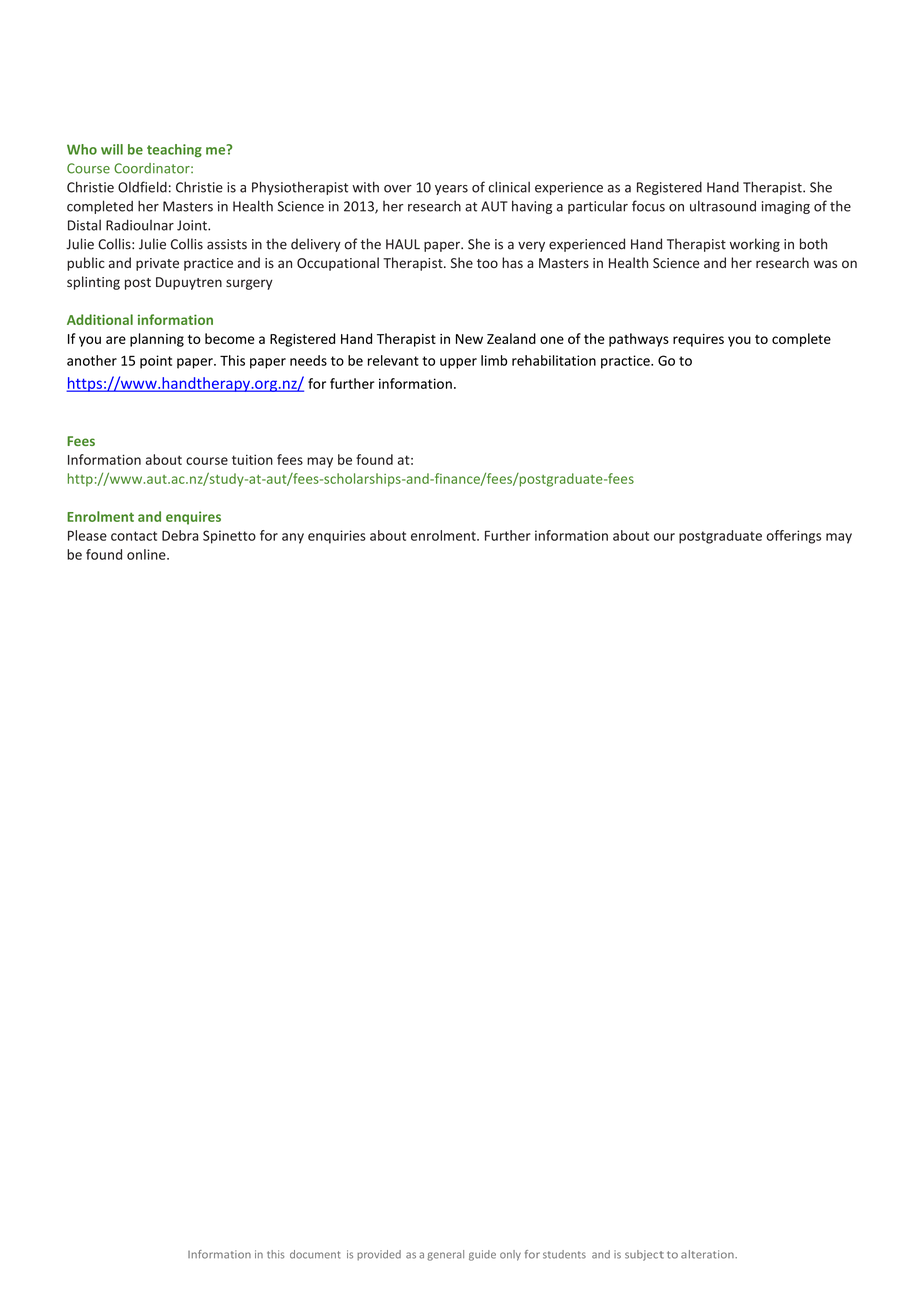 Image resolution: width=924 pixels, height=1307 pixels. Describe the element at coordinates (723, 206) in the screenshot. I see `ultrasound` at that location.
